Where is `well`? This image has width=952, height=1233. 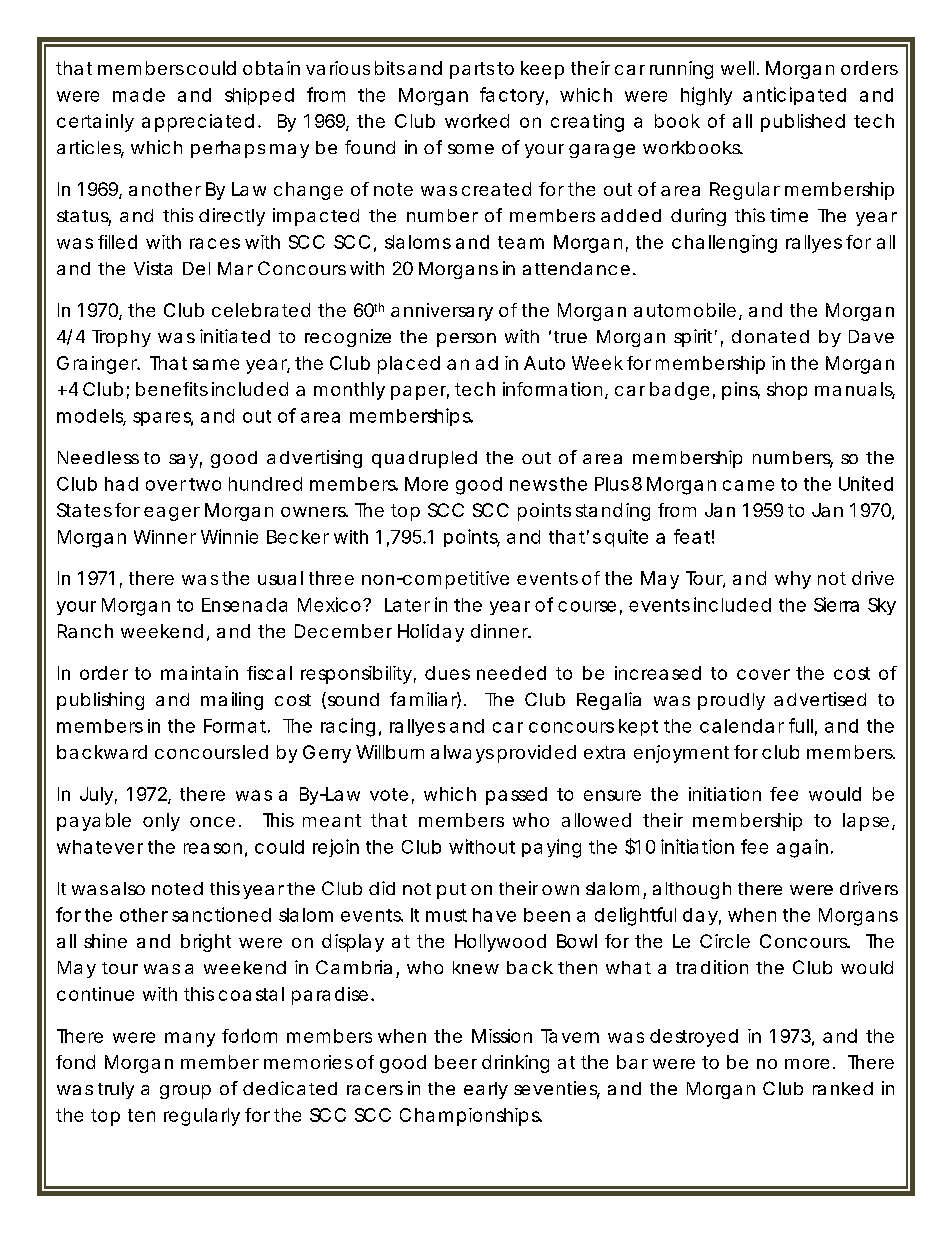
well is located at coordinates (737, 68).
